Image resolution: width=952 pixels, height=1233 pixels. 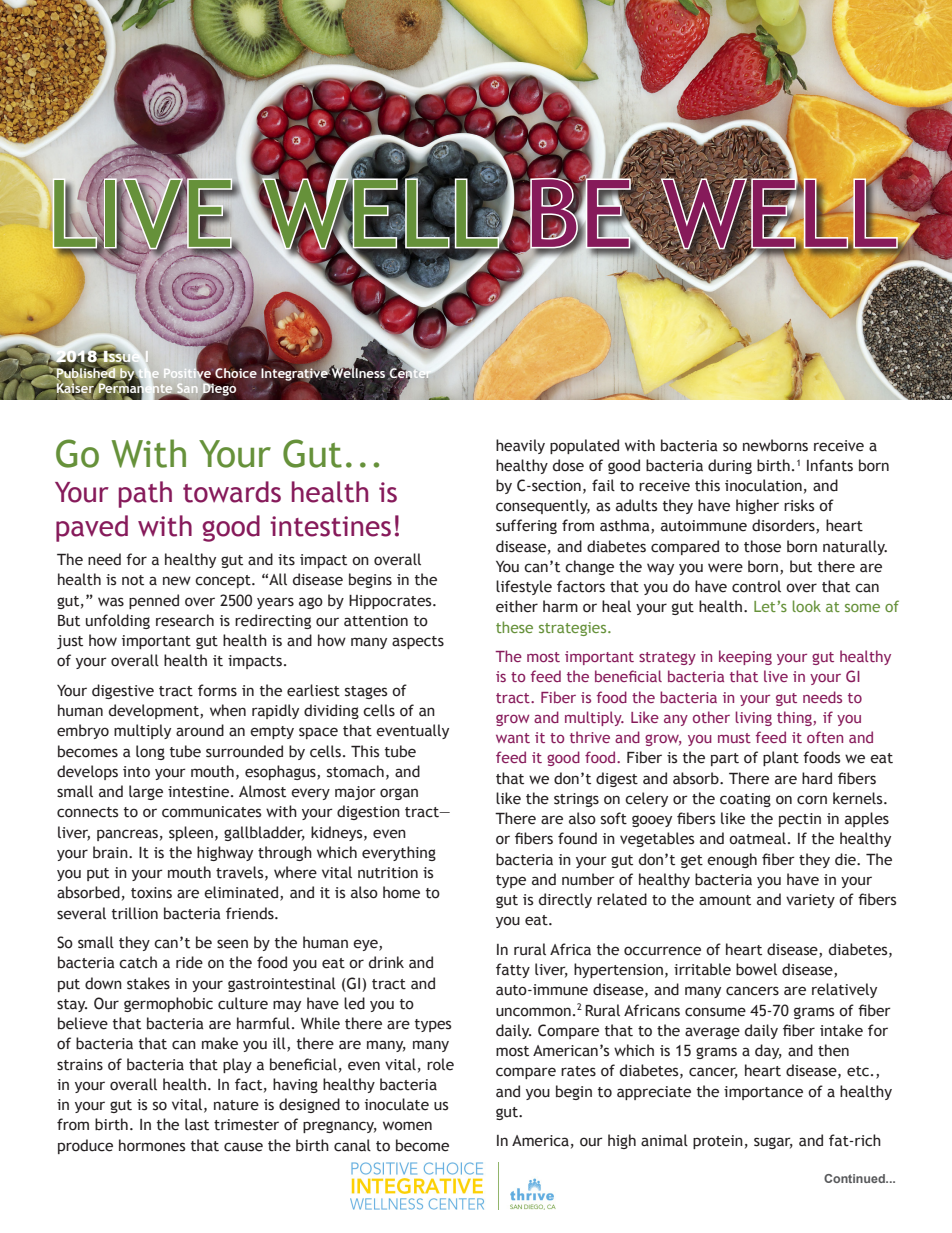 I want to click on women, so click(x=407, y=1126).
